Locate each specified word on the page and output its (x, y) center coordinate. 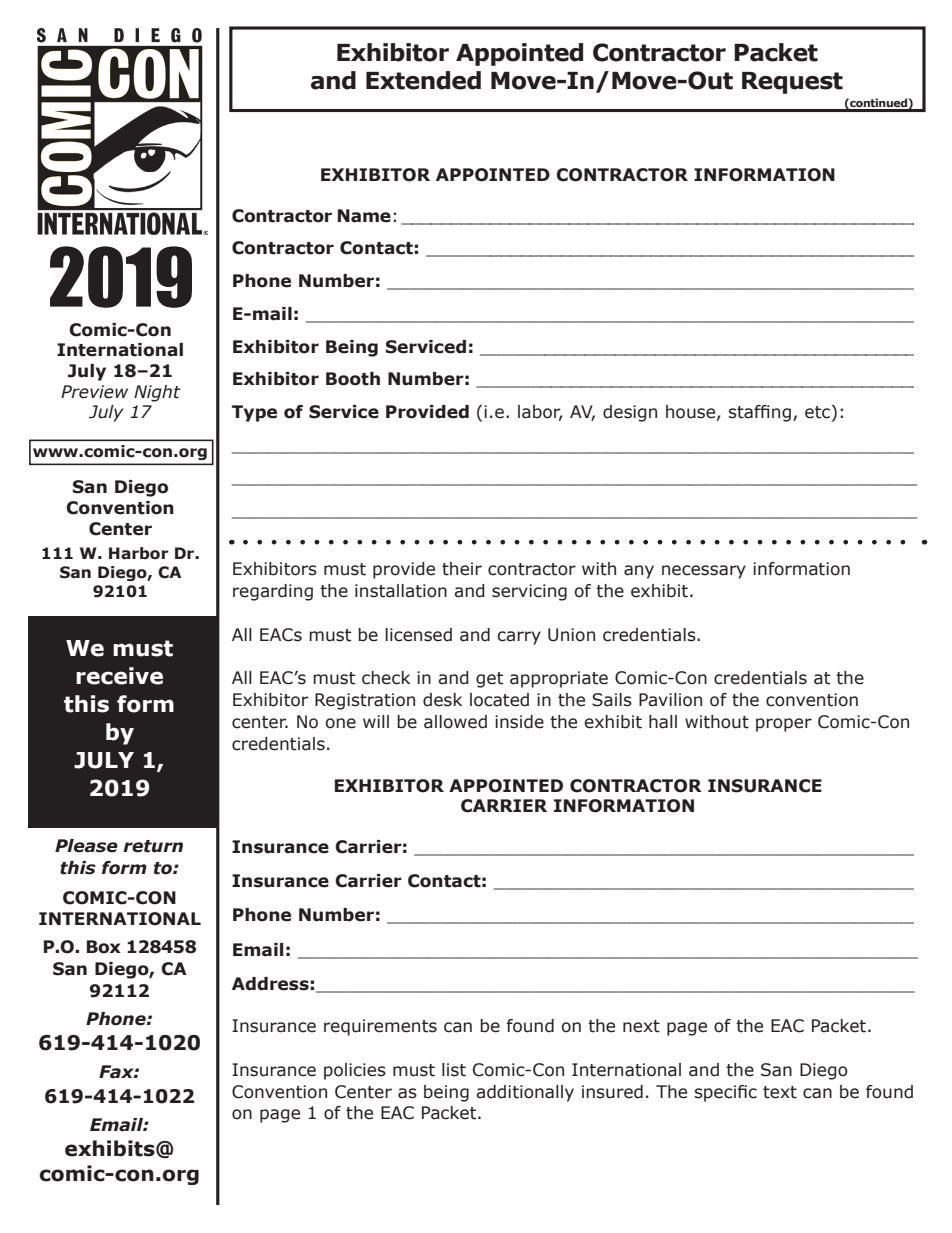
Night (157, 393)
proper (784, 725)
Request (792, 83)
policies (355, 1071)
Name (364, 216)
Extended (423, 80)
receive (119, 676)
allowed (455, 722)
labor (540, 413)
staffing (760, 413)
